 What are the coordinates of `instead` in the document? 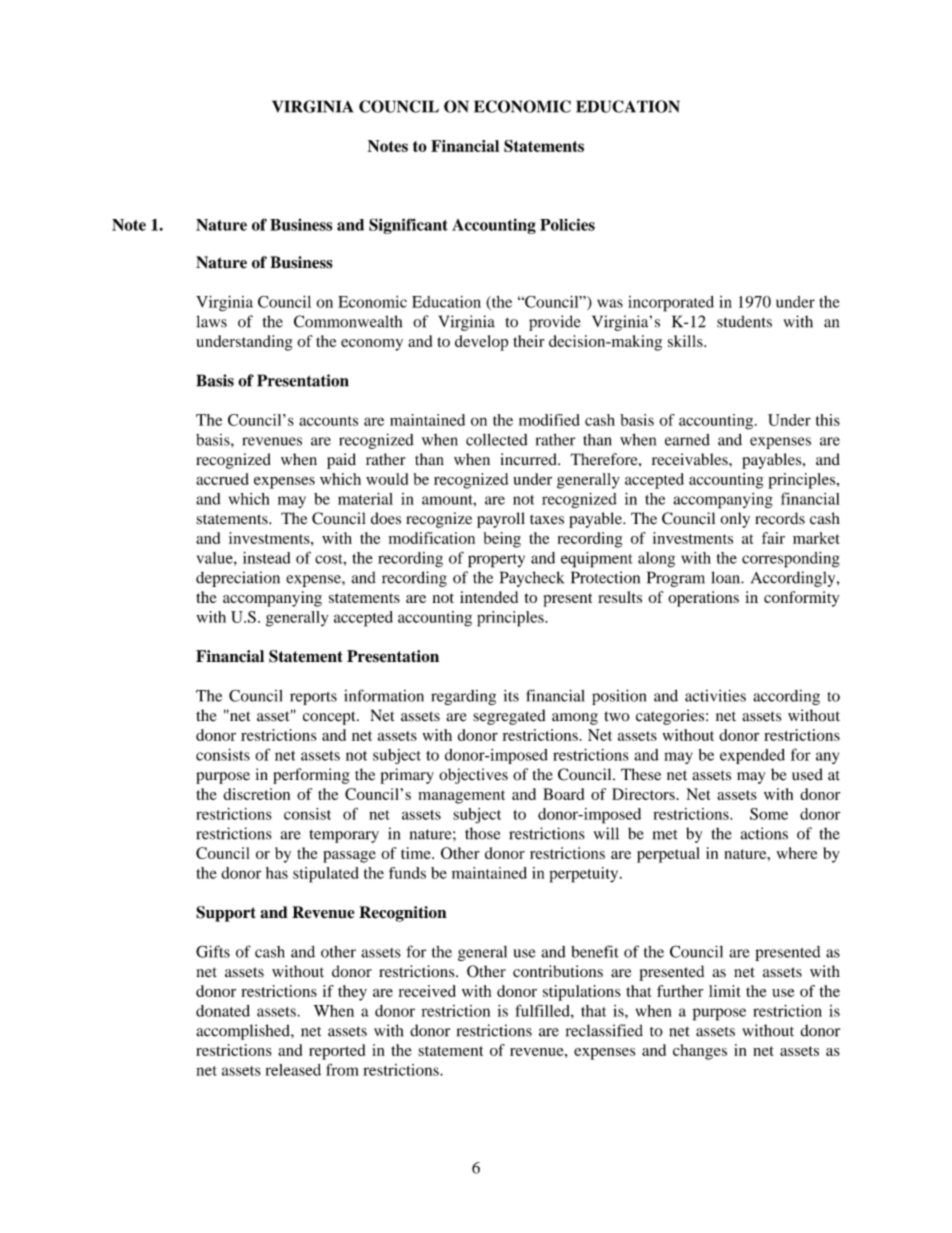 It's located at (267, 558).
